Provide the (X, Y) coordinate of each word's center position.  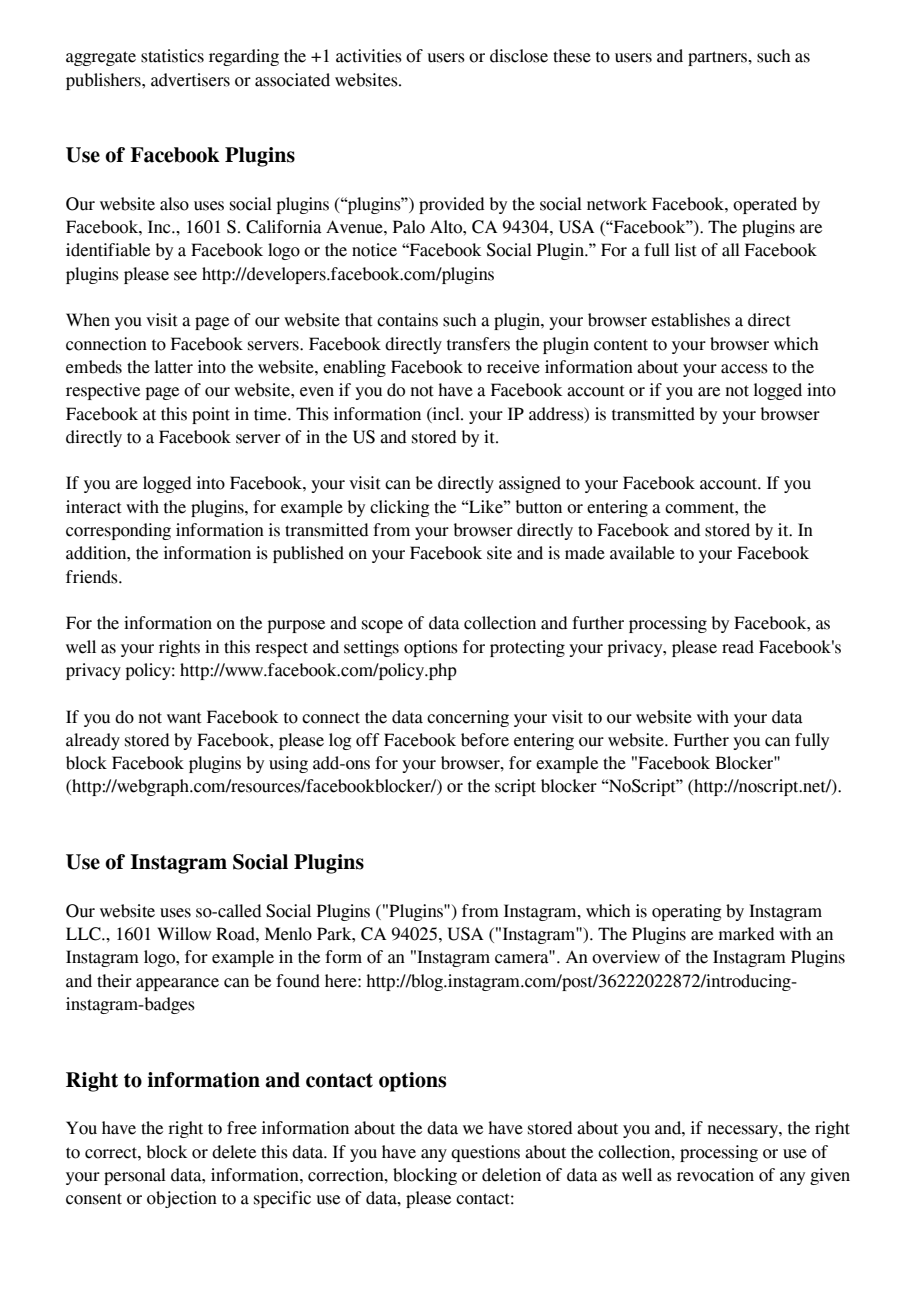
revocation (715, 1175)
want (184, 718)
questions (485, 1153)
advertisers (190, 80)
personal (135, 1176)
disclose (519, 56)
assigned (530, 484)
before (485, 740)
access (744, 369)
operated (765, 205)
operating (687, 912)
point (211, 415)
